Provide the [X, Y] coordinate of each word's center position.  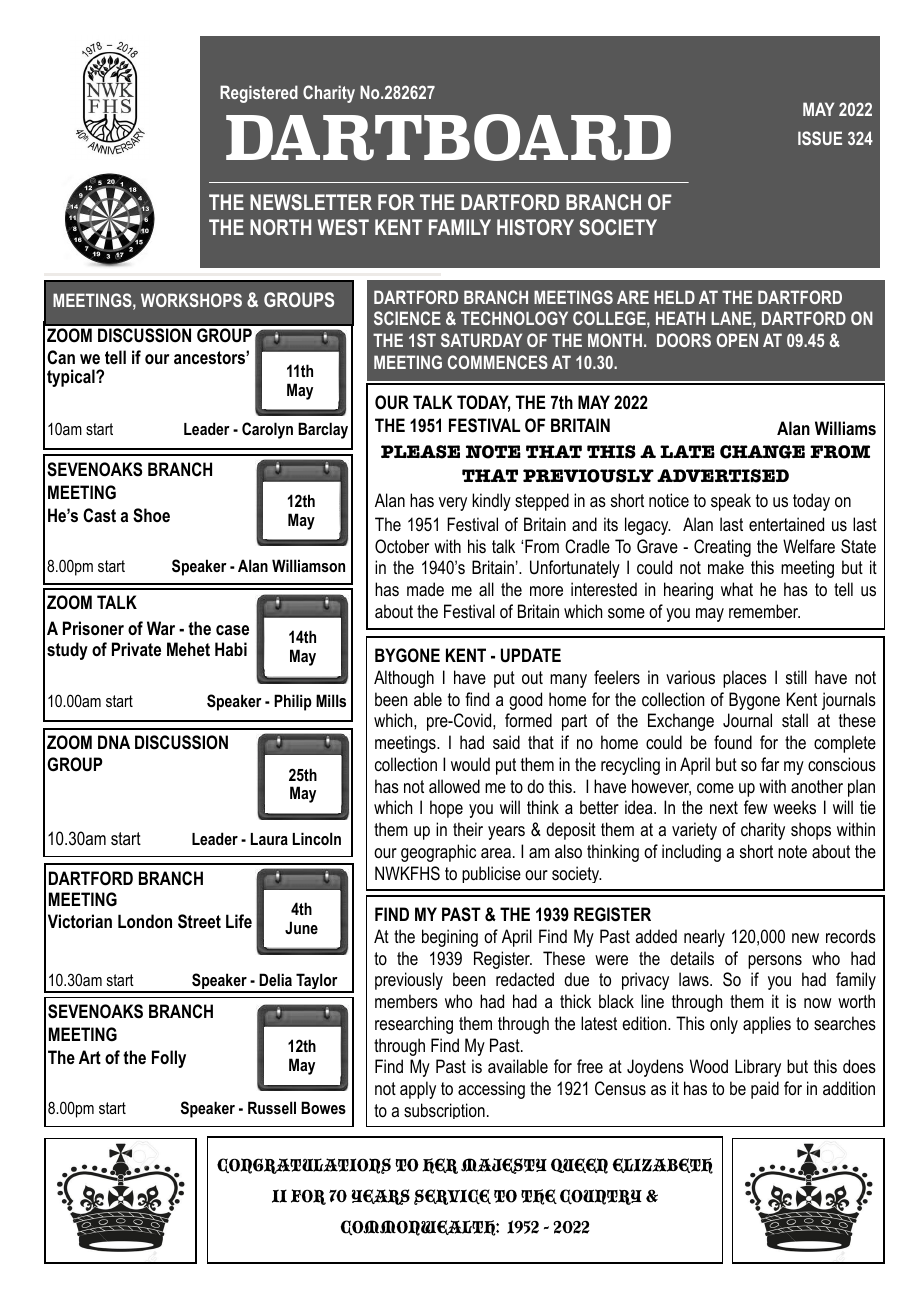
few [756, 807]
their [468, 829]
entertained [786, 524]
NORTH [280, 227]
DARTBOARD [448, 137]
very [453, 504]
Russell [272, 1107]
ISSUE [820, 138]
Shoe [151, 515]
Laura [269, 839]
